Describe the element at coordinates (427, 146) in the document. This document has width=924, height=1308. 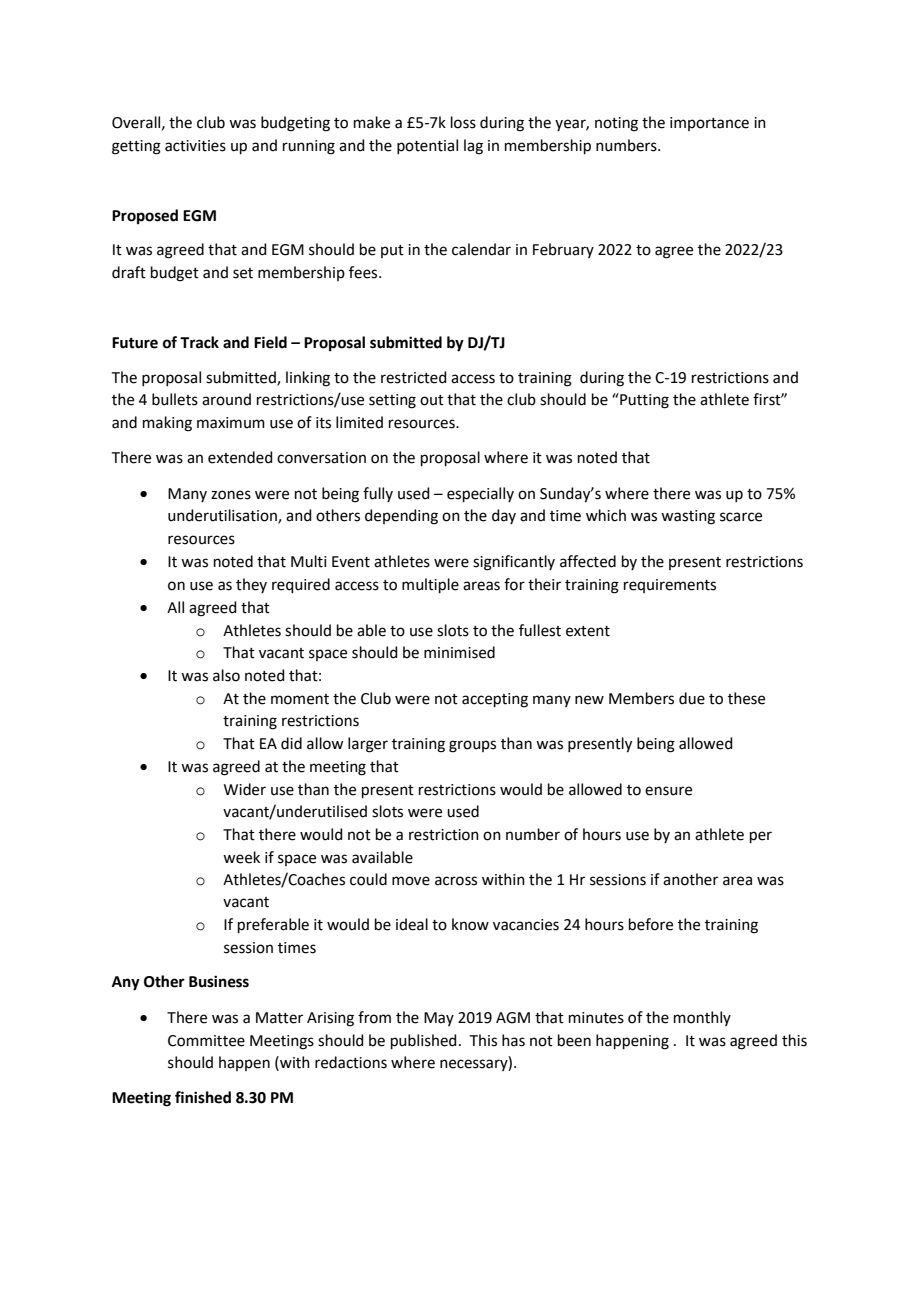
I see `potential` at that location.
